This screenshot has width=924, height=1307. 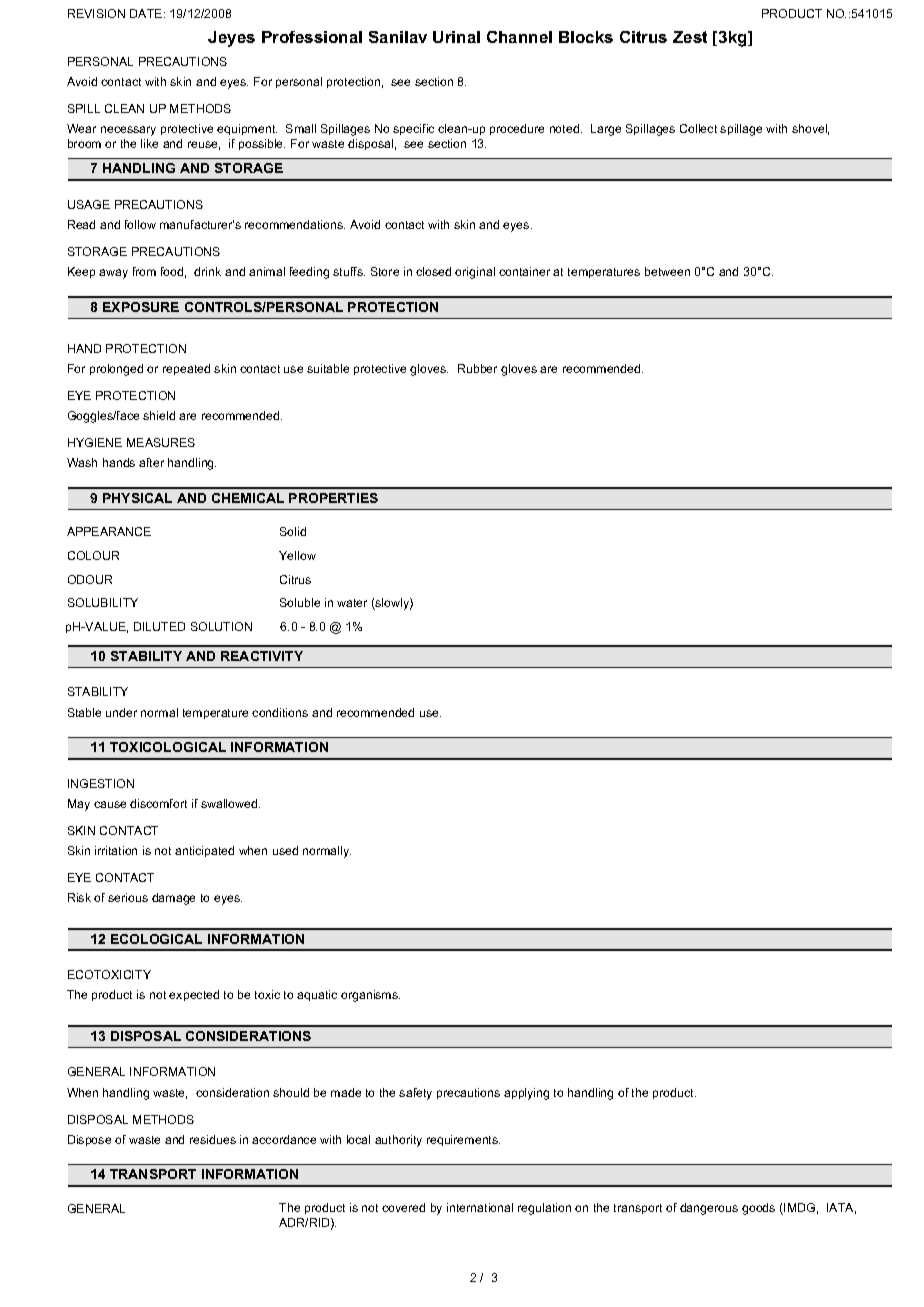 What do you see at coordinates (758, 1209) in the screenshot?
I see `goods` at bounding box center [758, 1209].
